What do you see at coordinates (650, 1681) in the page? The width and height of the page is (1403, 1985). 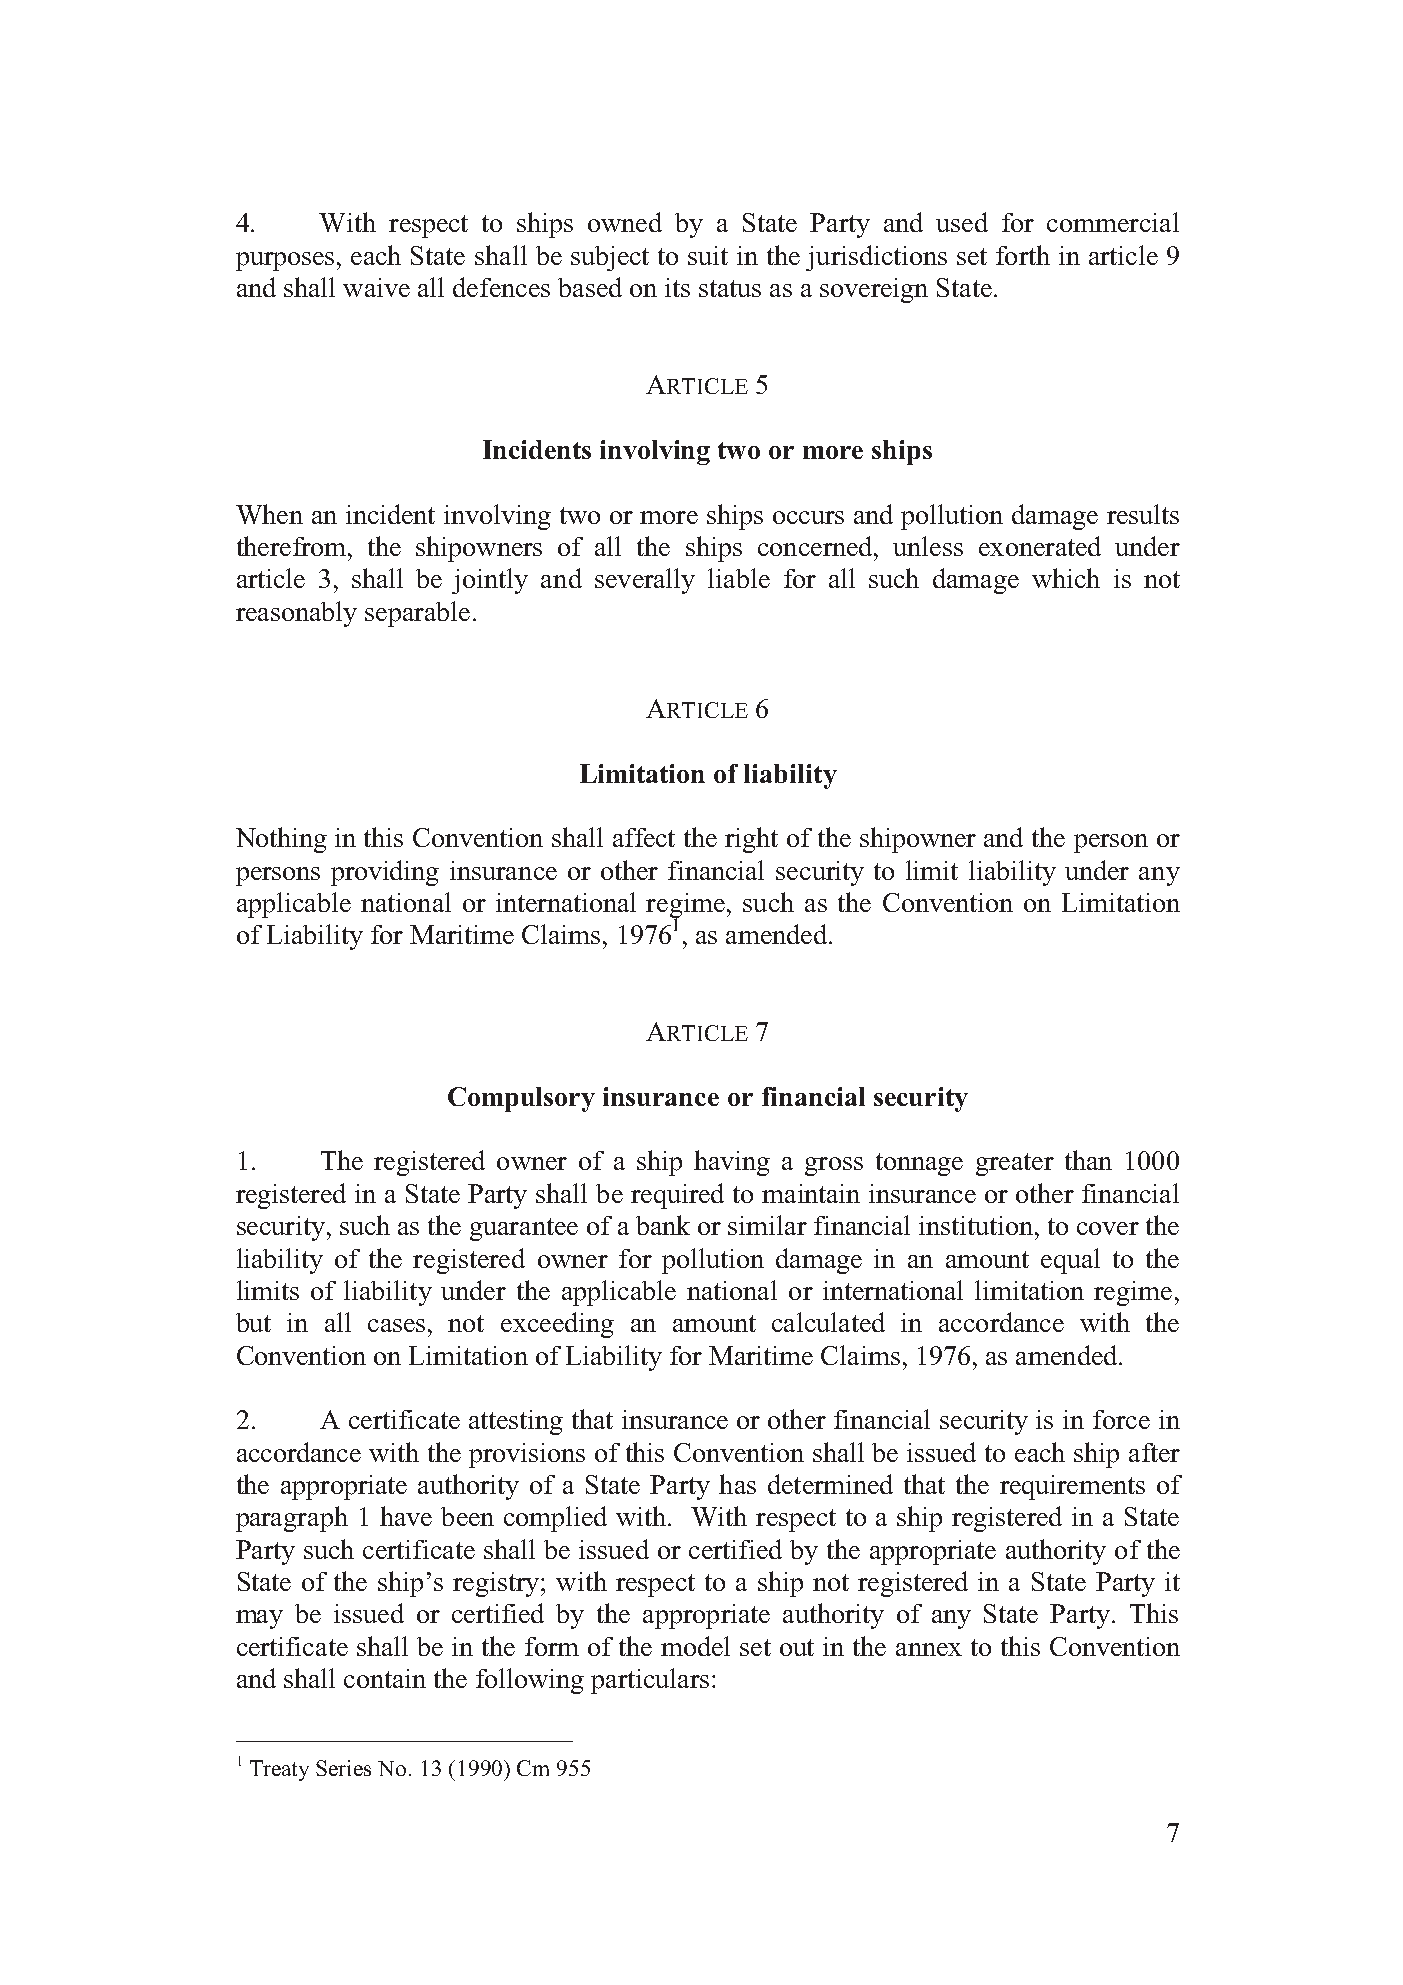 I see `particulars` at bounding box center [650, 1681].
